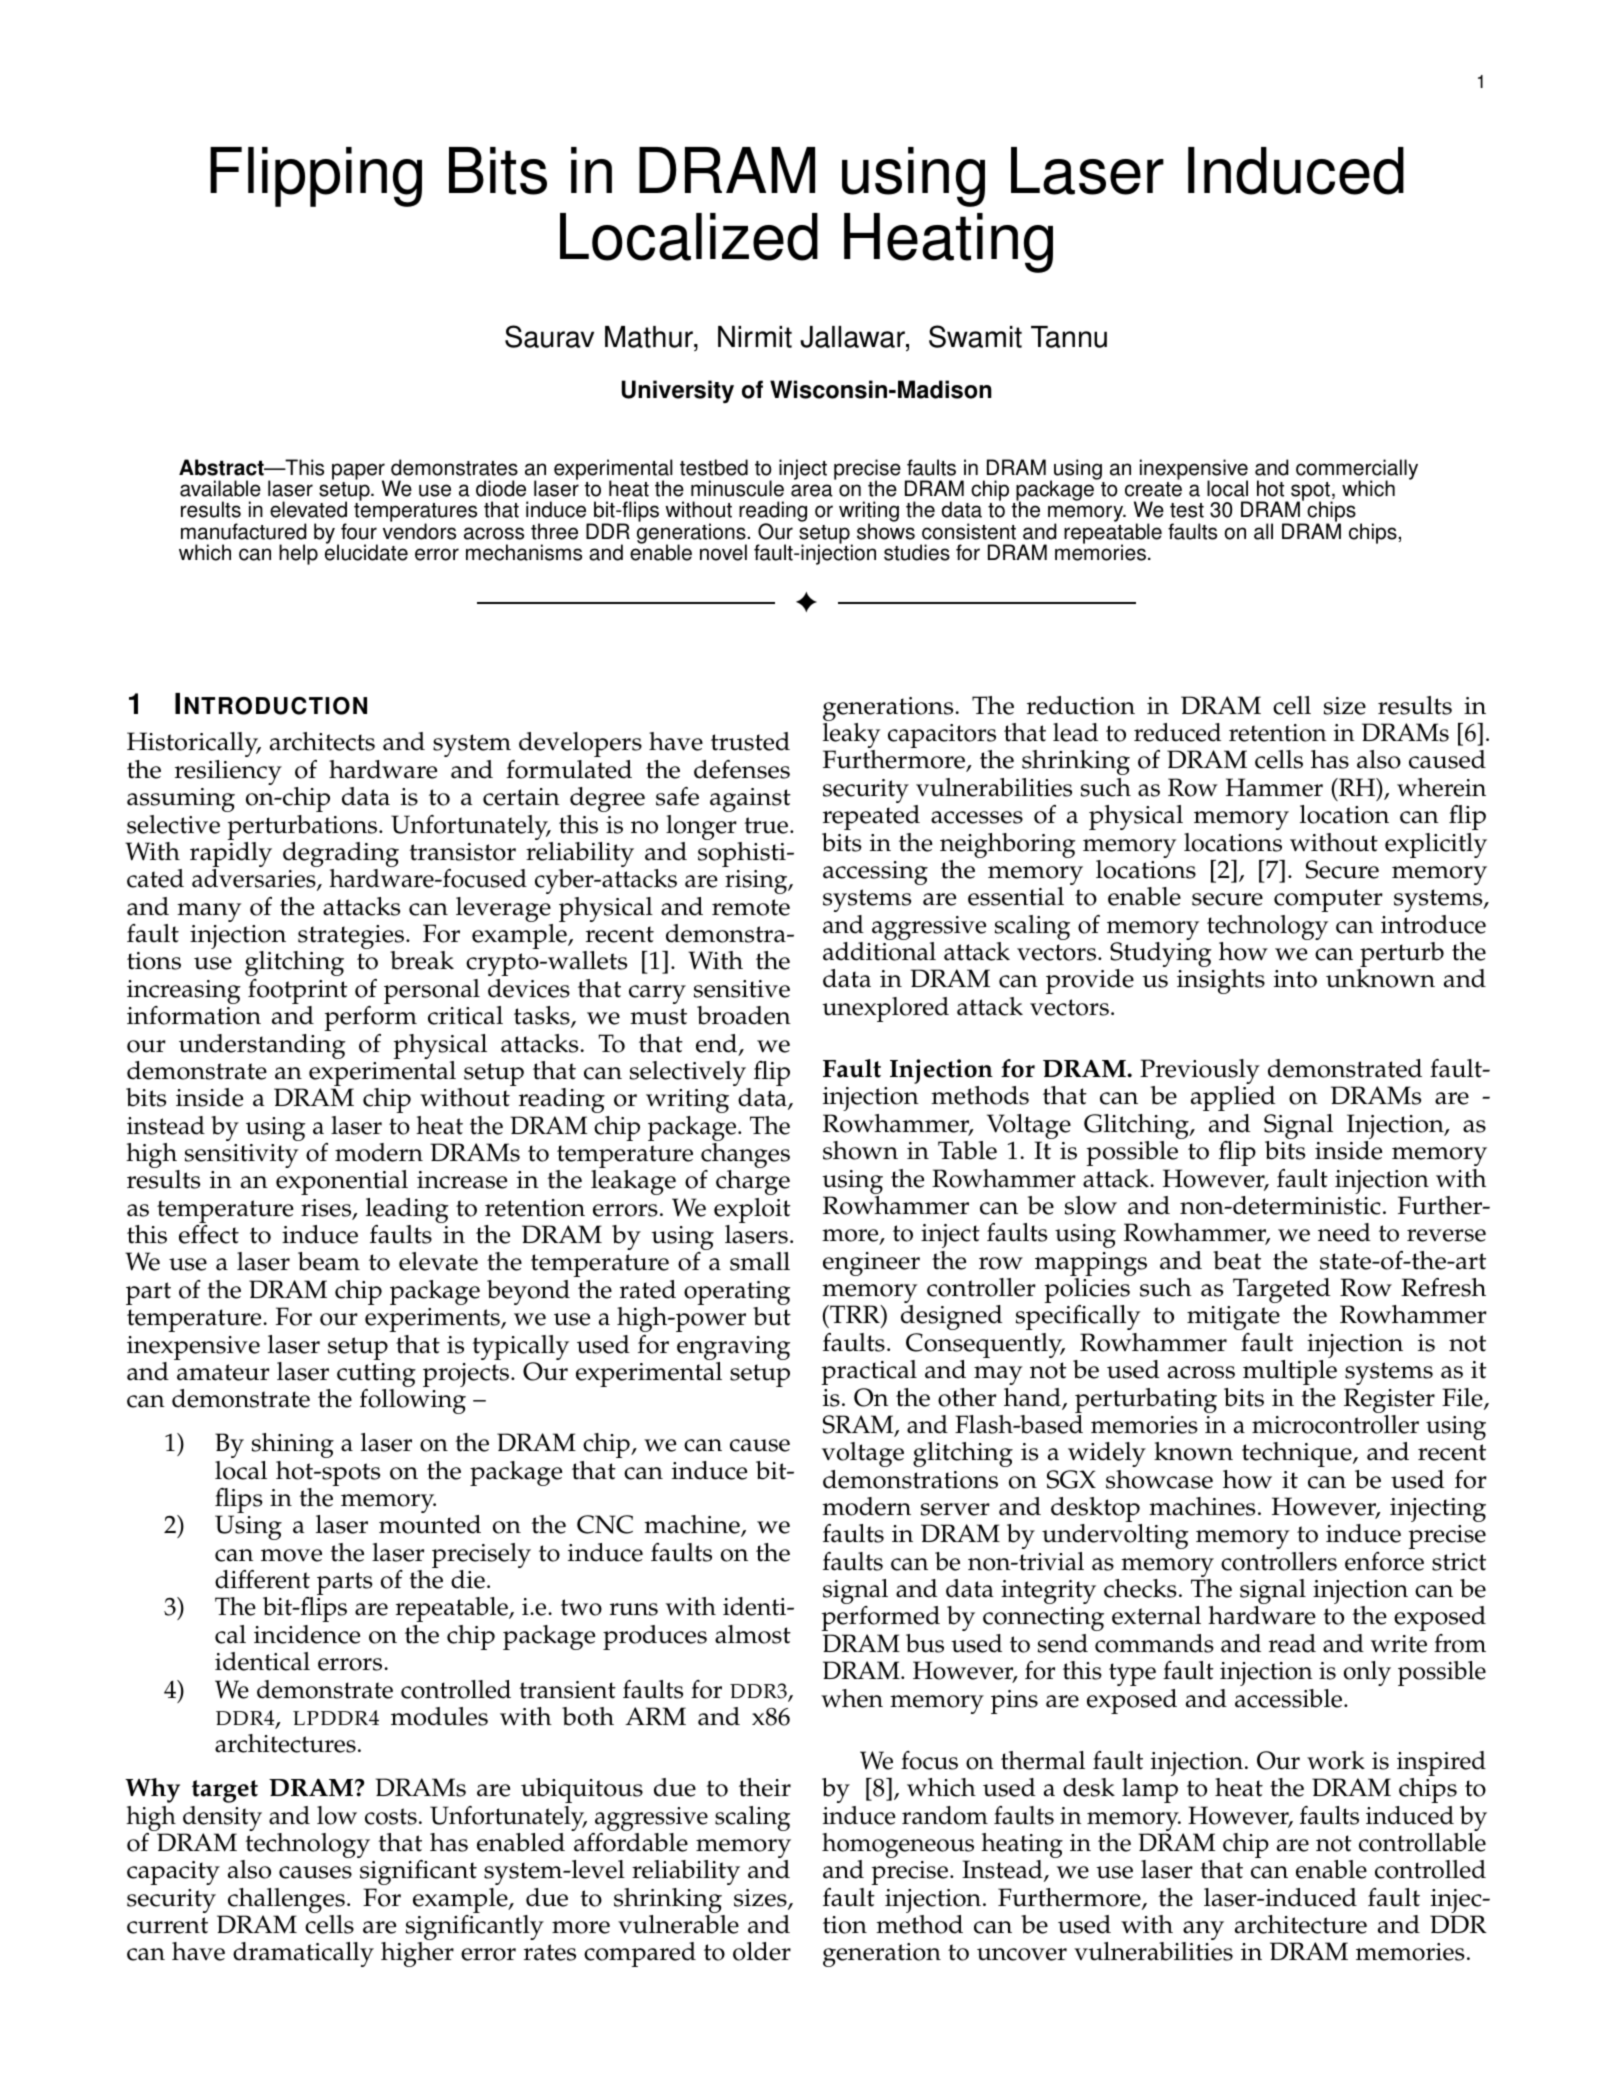  What do you see at coordinates (678, 391) in the document?
I see `University` at bounding box center [678, 391].
